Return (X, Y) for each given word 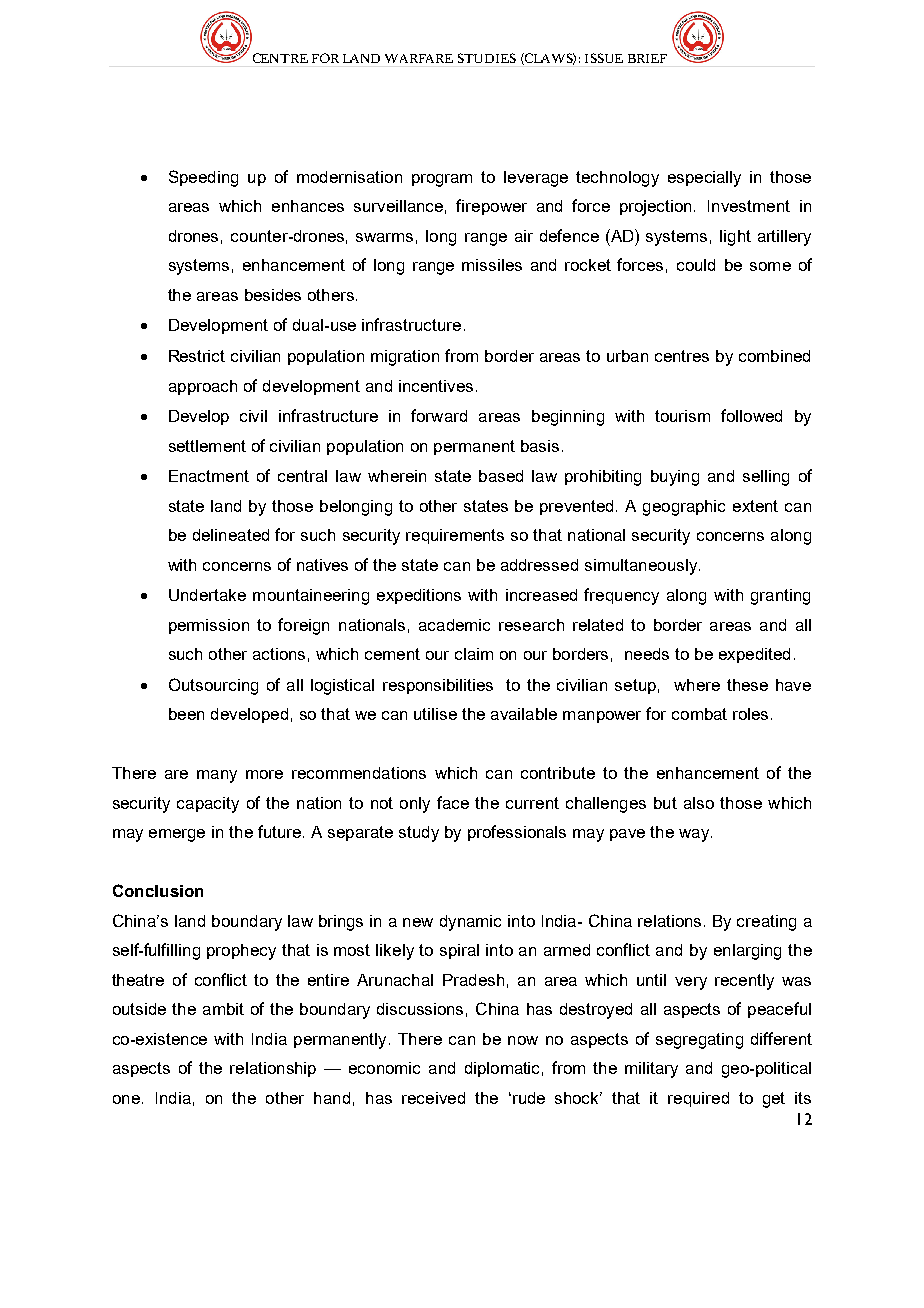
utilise (435, 714)
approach (203, 387)
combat (699, 714)
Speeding (203, 178)
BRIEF (647, 58)
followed (751, 415)
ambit (223, 1009)
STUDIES (487, 58)
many (217, 776)
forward (439, 415)
